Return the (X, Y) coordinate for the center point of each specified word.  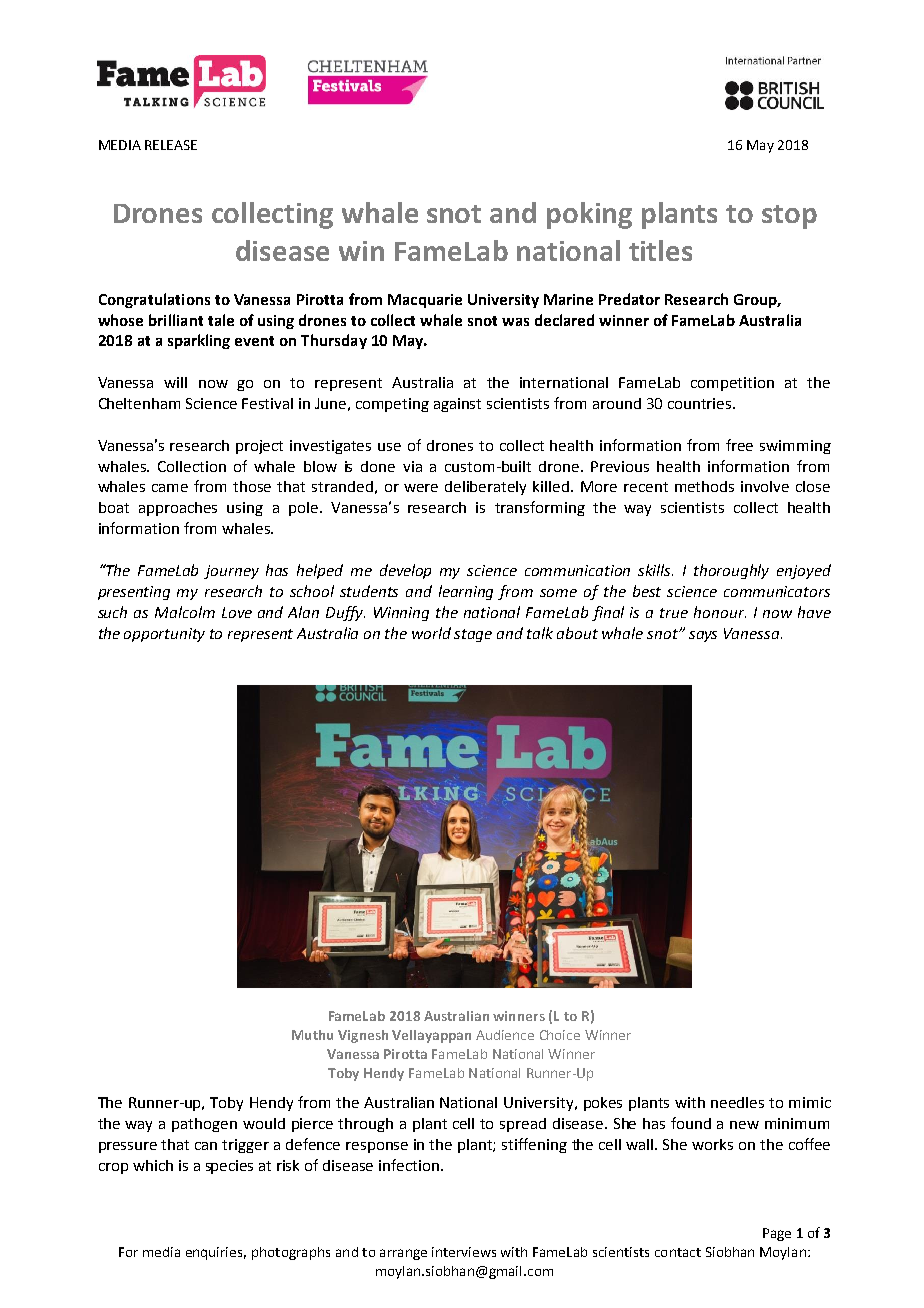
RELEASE (171, 145)
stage (473, 635)
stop (789, 217)
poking (589, 215)
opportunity (164, 635)
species (229, 1167)
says (703, 636)
